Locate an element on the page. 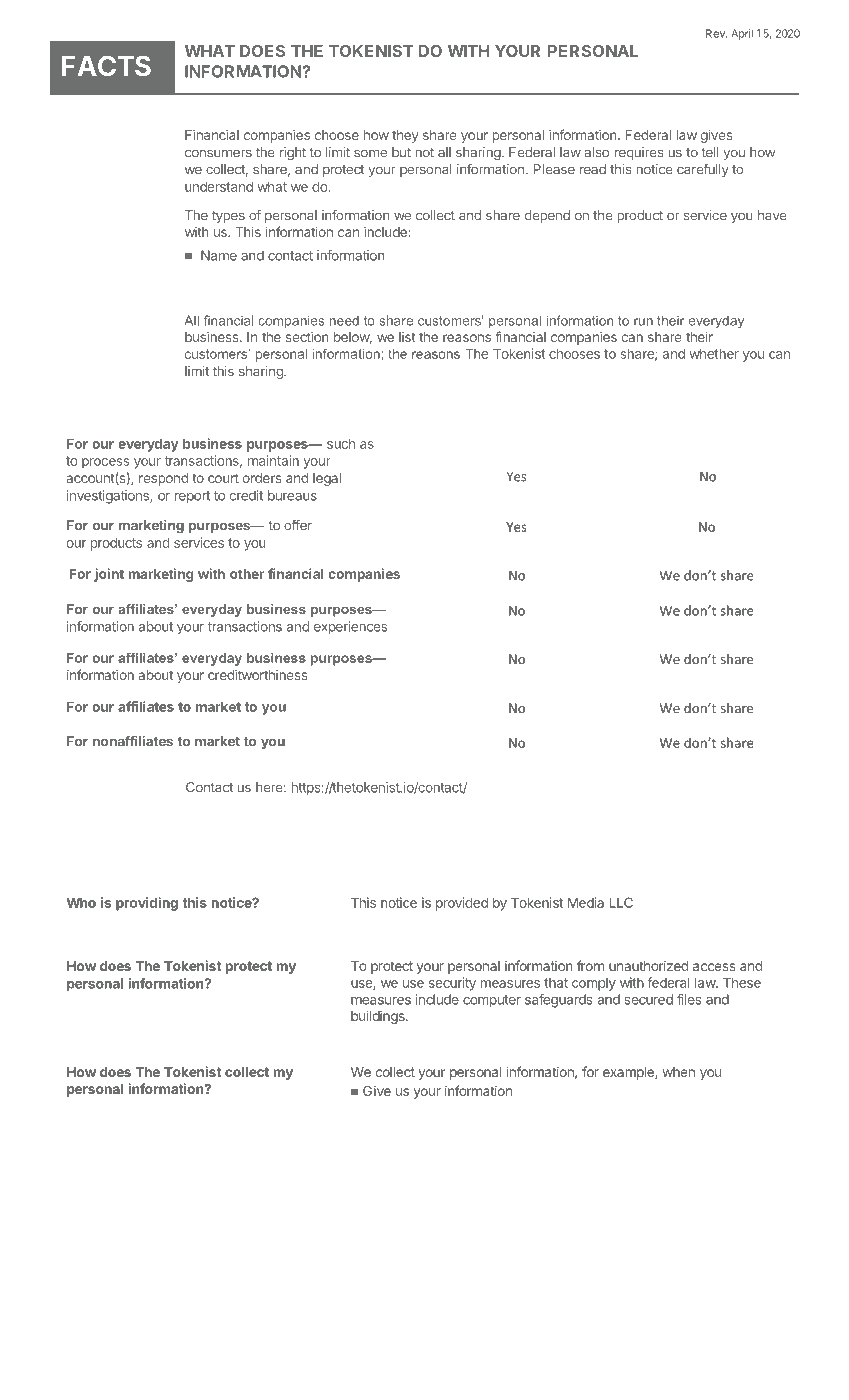 Image resolution: width=849 pixels, height=1400 pixels. list is located at coordinates (407, 337).
